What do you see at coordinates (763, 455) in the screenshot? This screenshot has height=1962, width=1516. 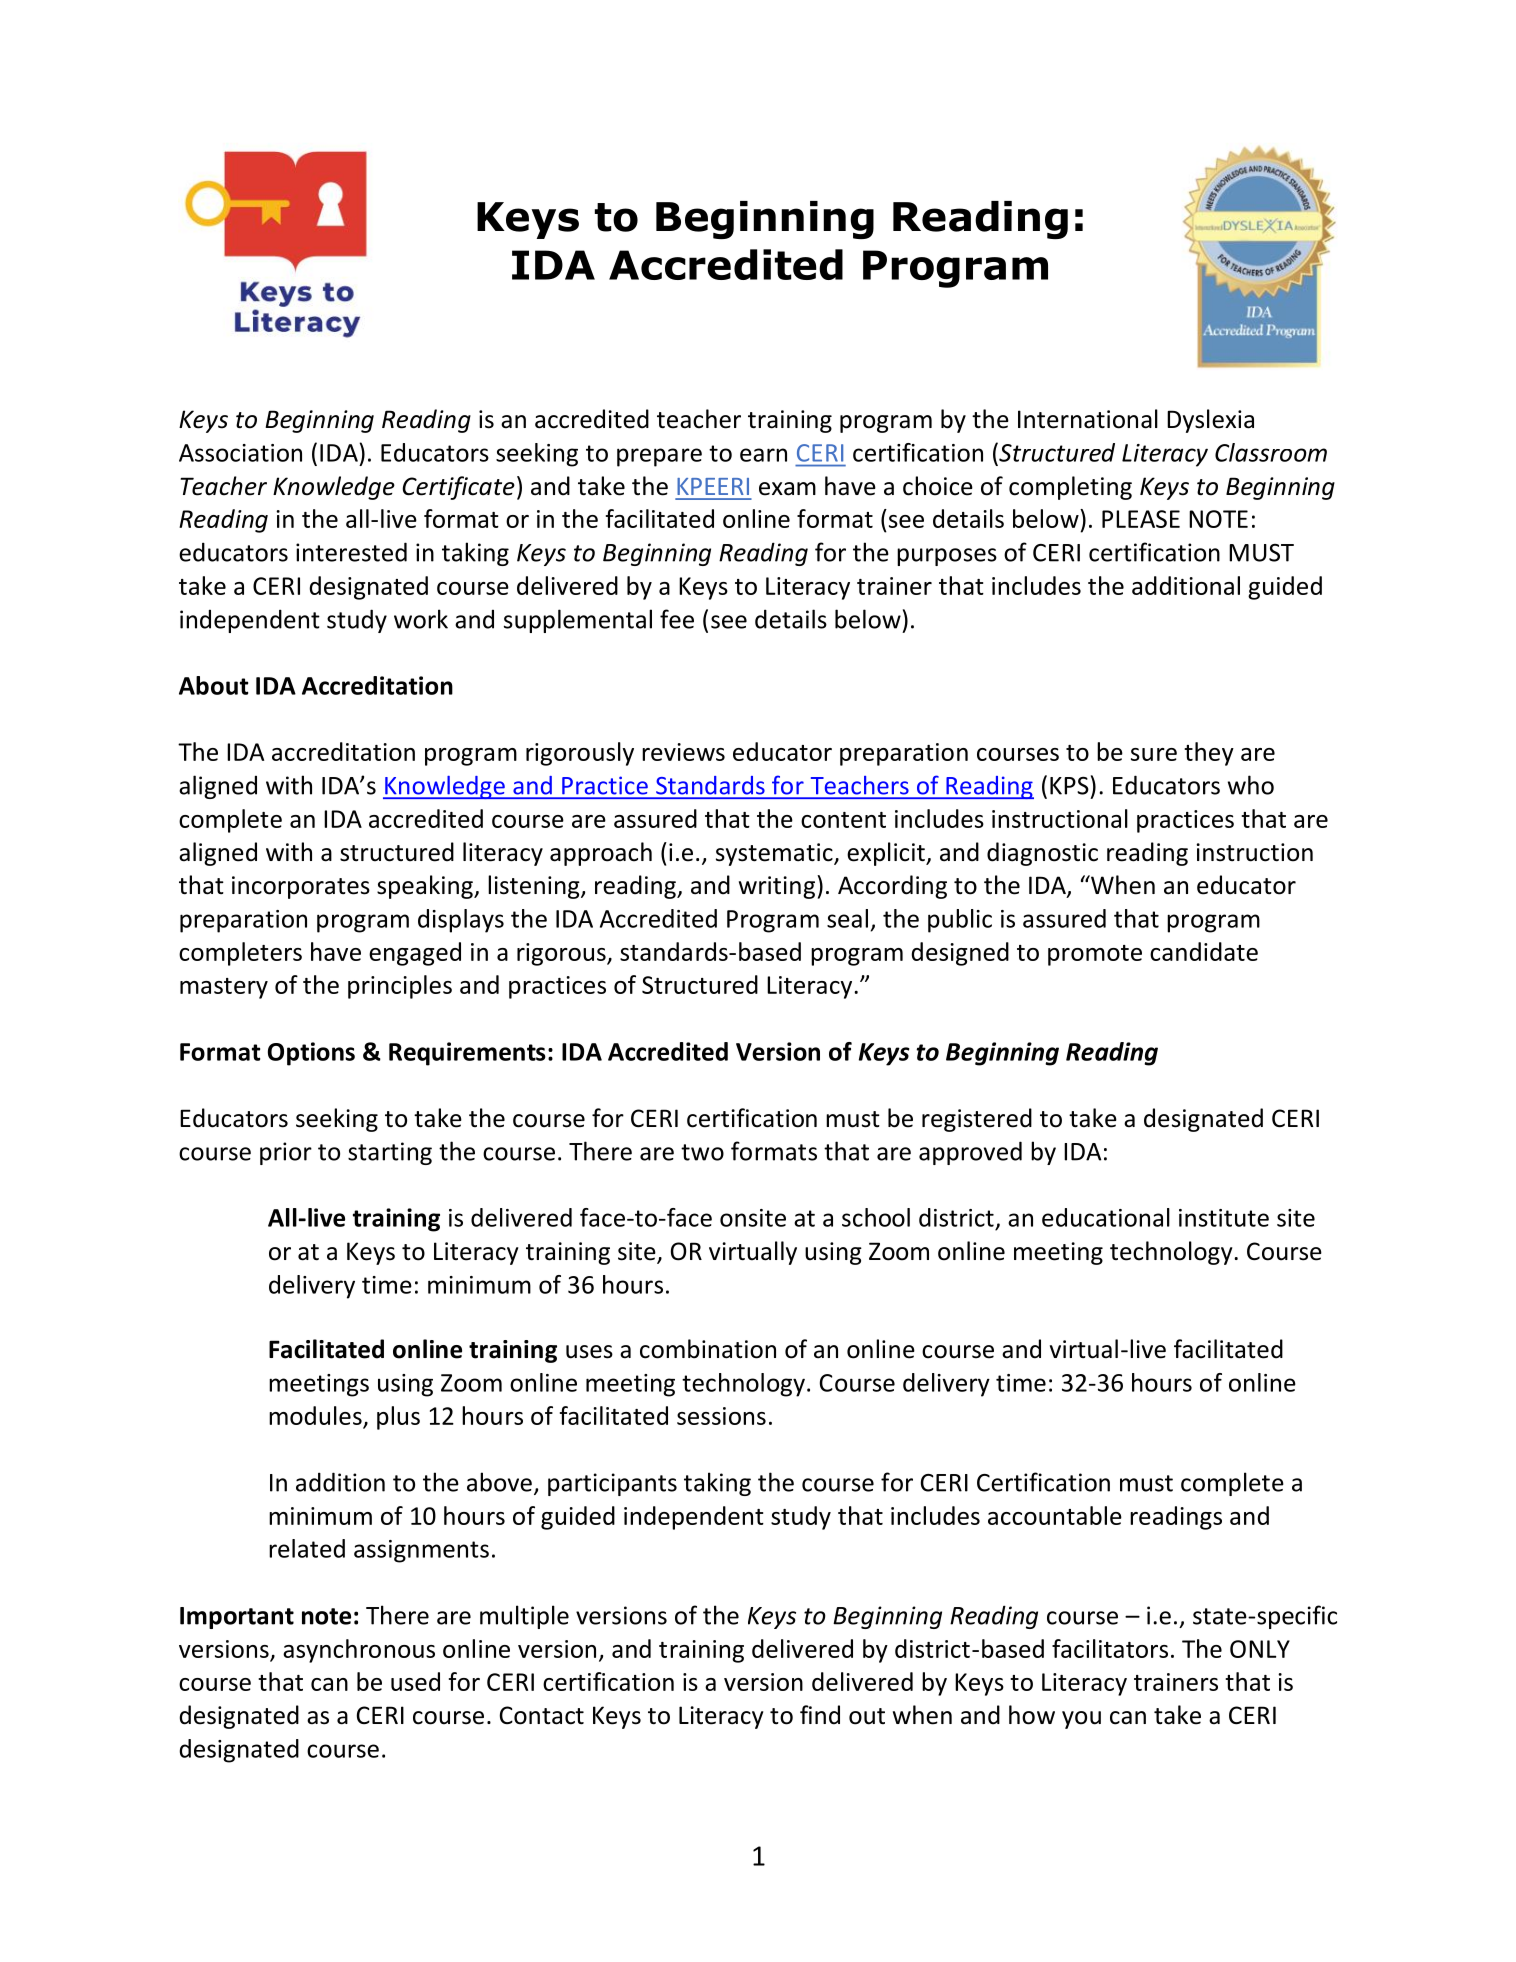 I see `earn` at bounding box center [763, 455].
